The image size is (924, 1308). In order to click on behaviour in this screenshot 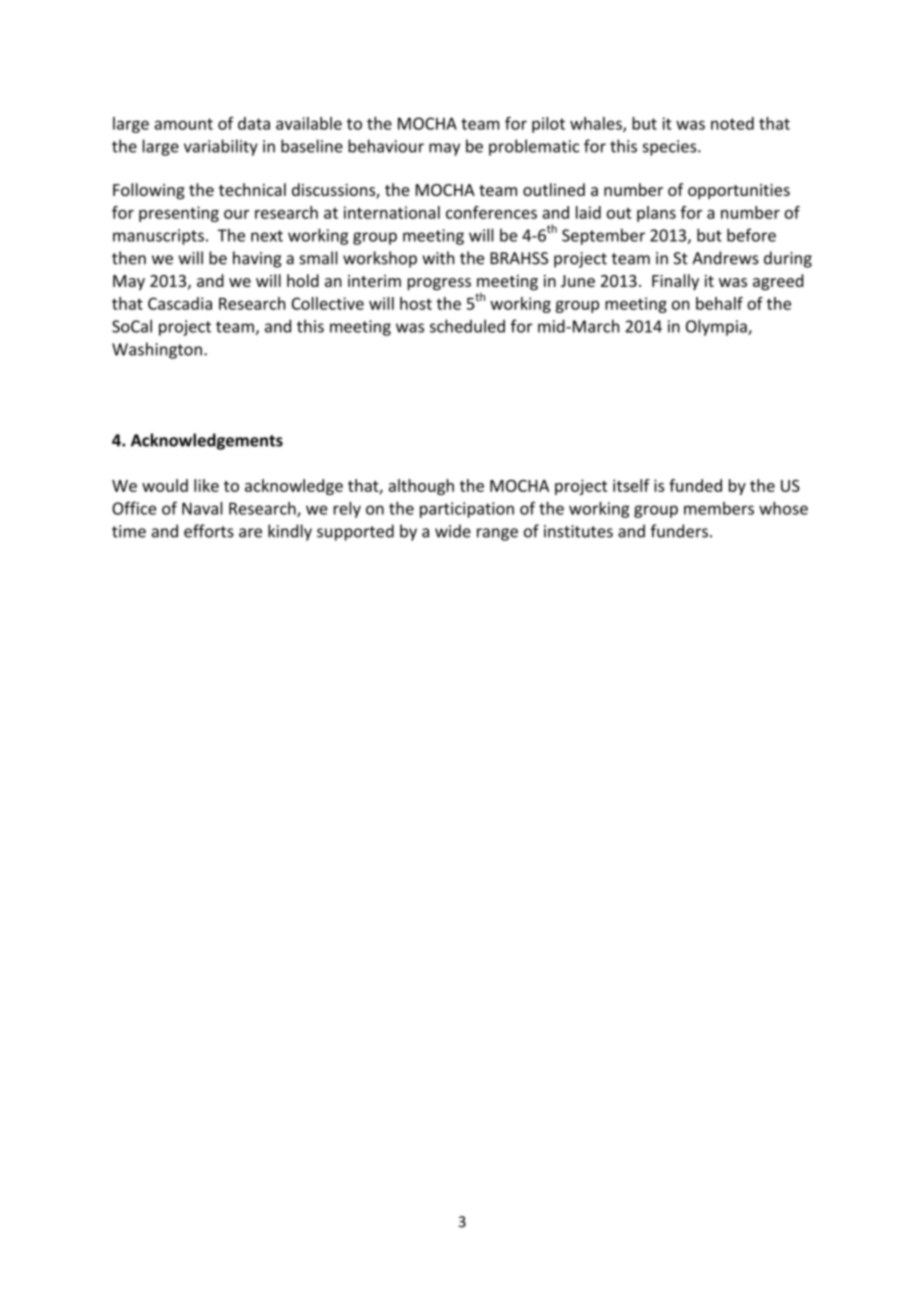, I will do `click(386, 146)`.
